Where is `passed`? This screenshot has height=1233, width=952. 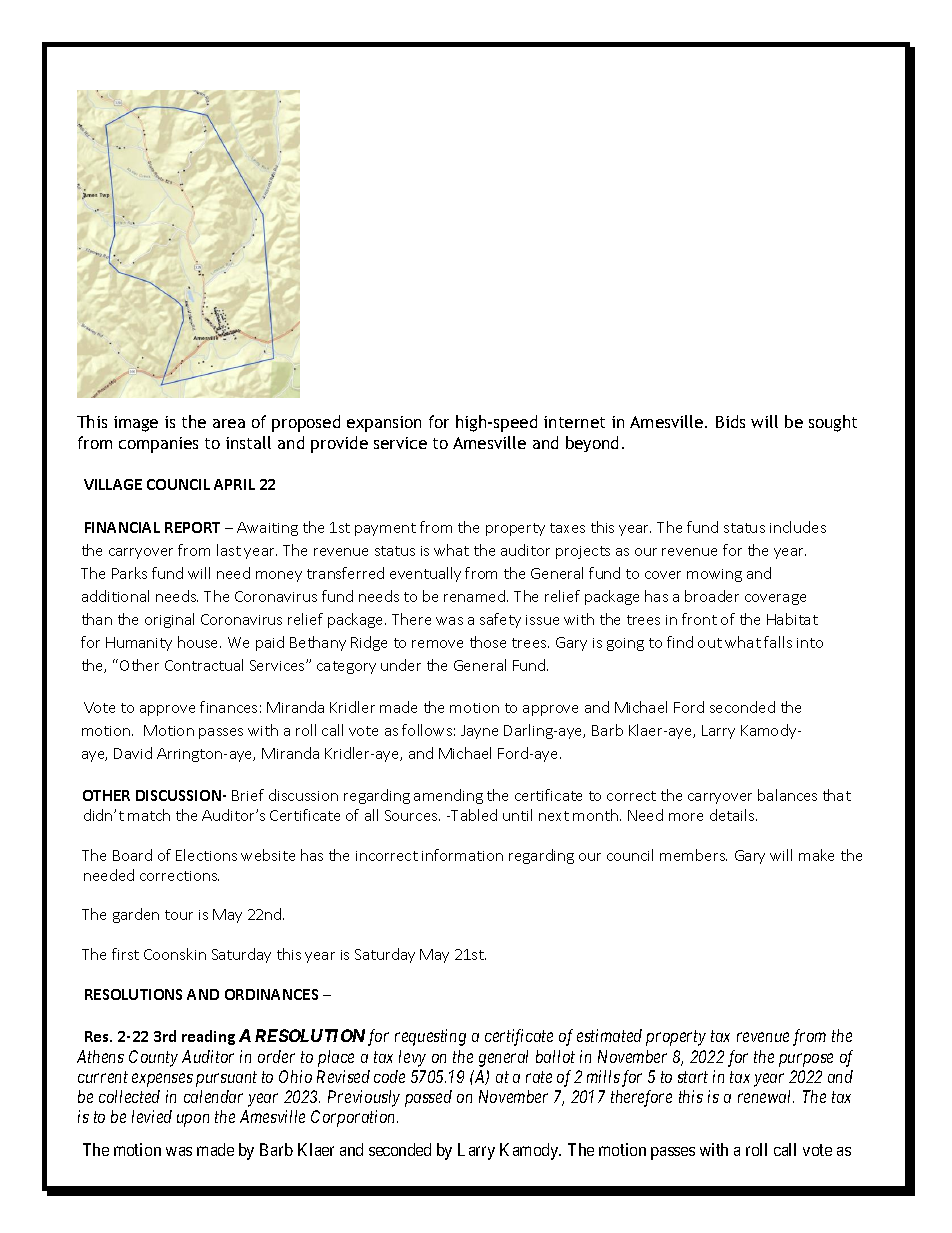 passed is located at coordinates (428, 1098).
